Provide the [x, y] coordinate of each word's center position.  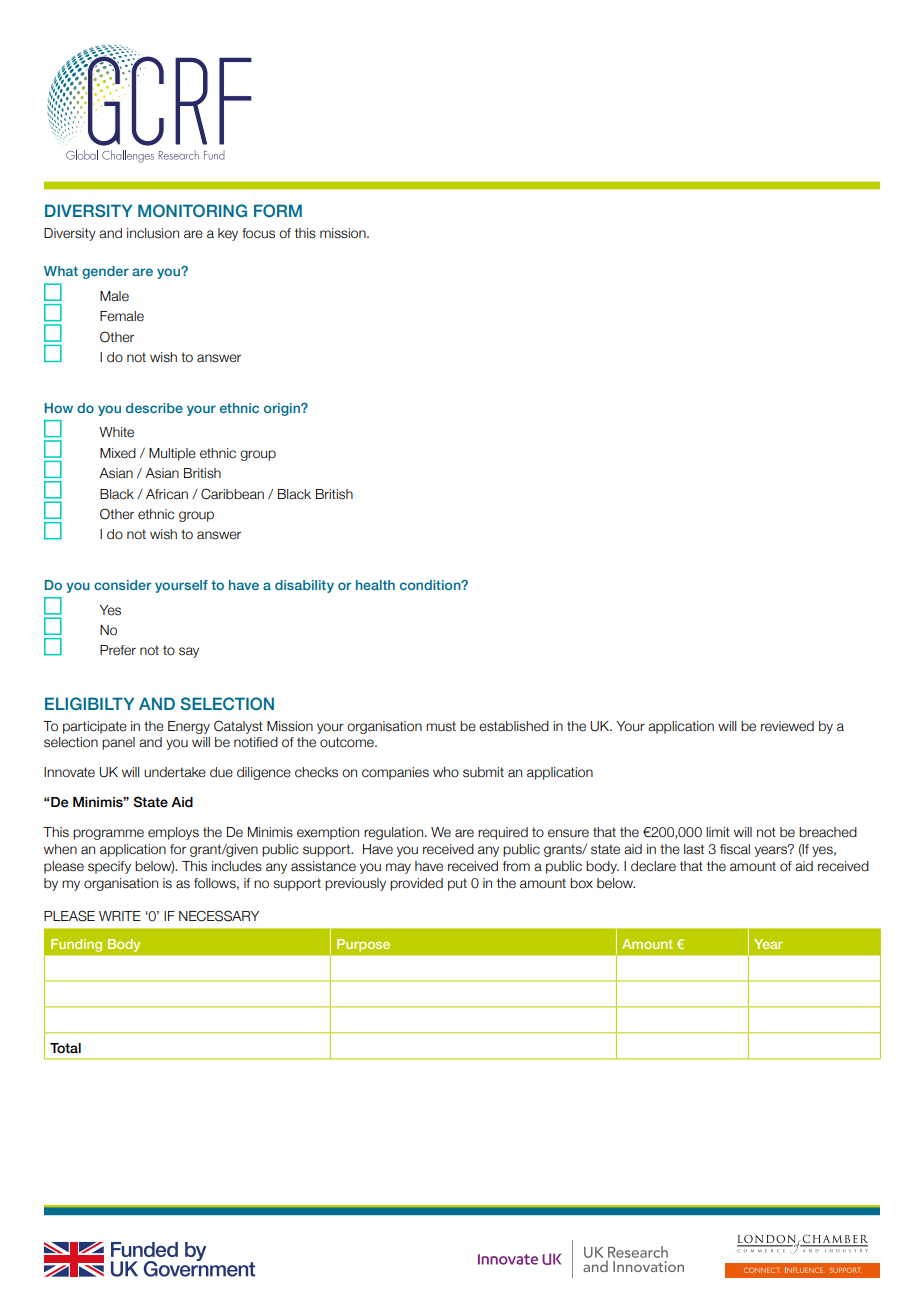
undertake [175, 772]
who [446, 772]
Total [65, 1048]
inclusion [153, 233]
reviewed [787, 726]
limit [718, 832]
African [167, 494]
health [375, 585]
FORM [278, 210]
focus [258, 233]
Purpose [363, 945]
